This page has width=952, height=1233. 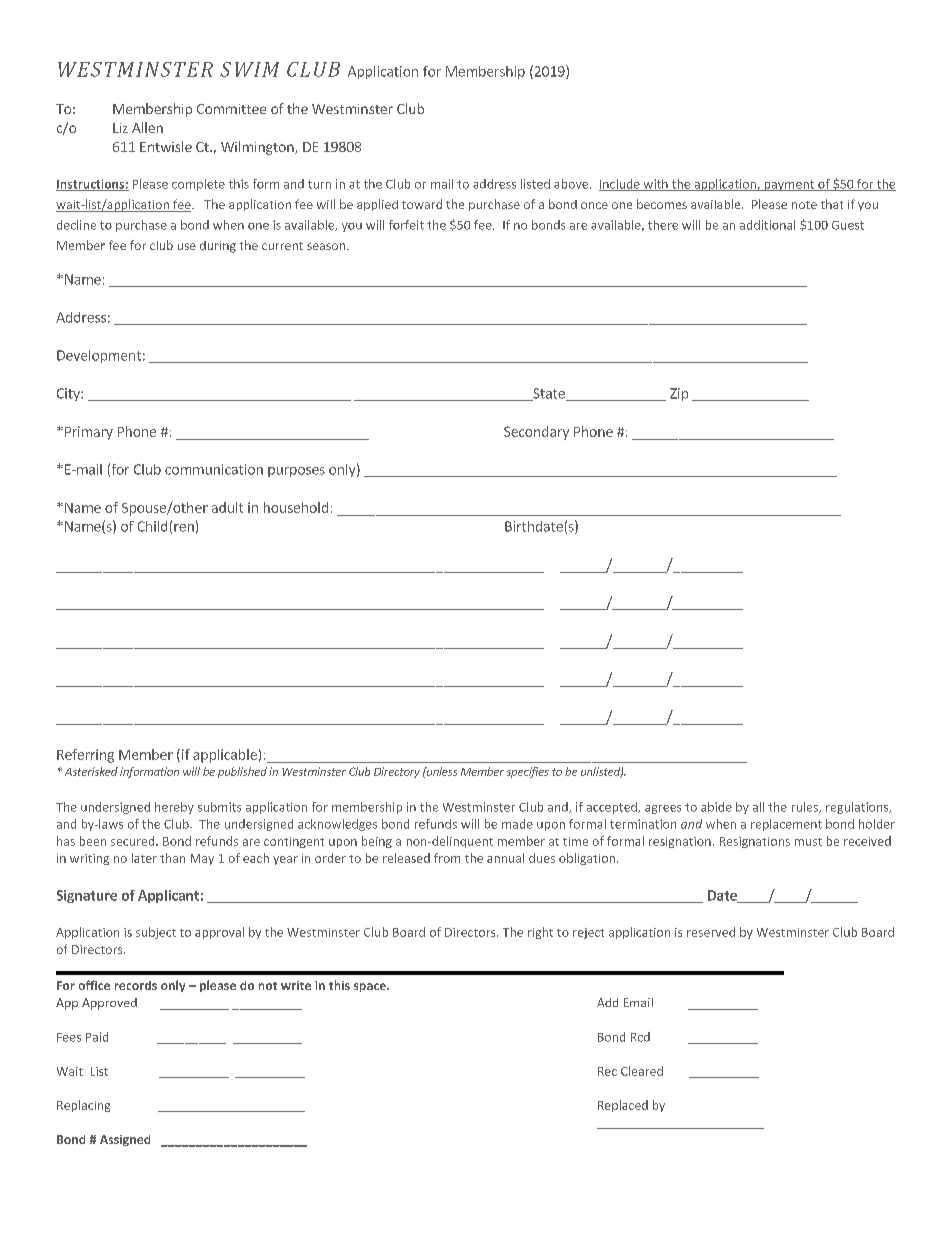 I want to click on Cleared, so click(x=642, y=1071).
